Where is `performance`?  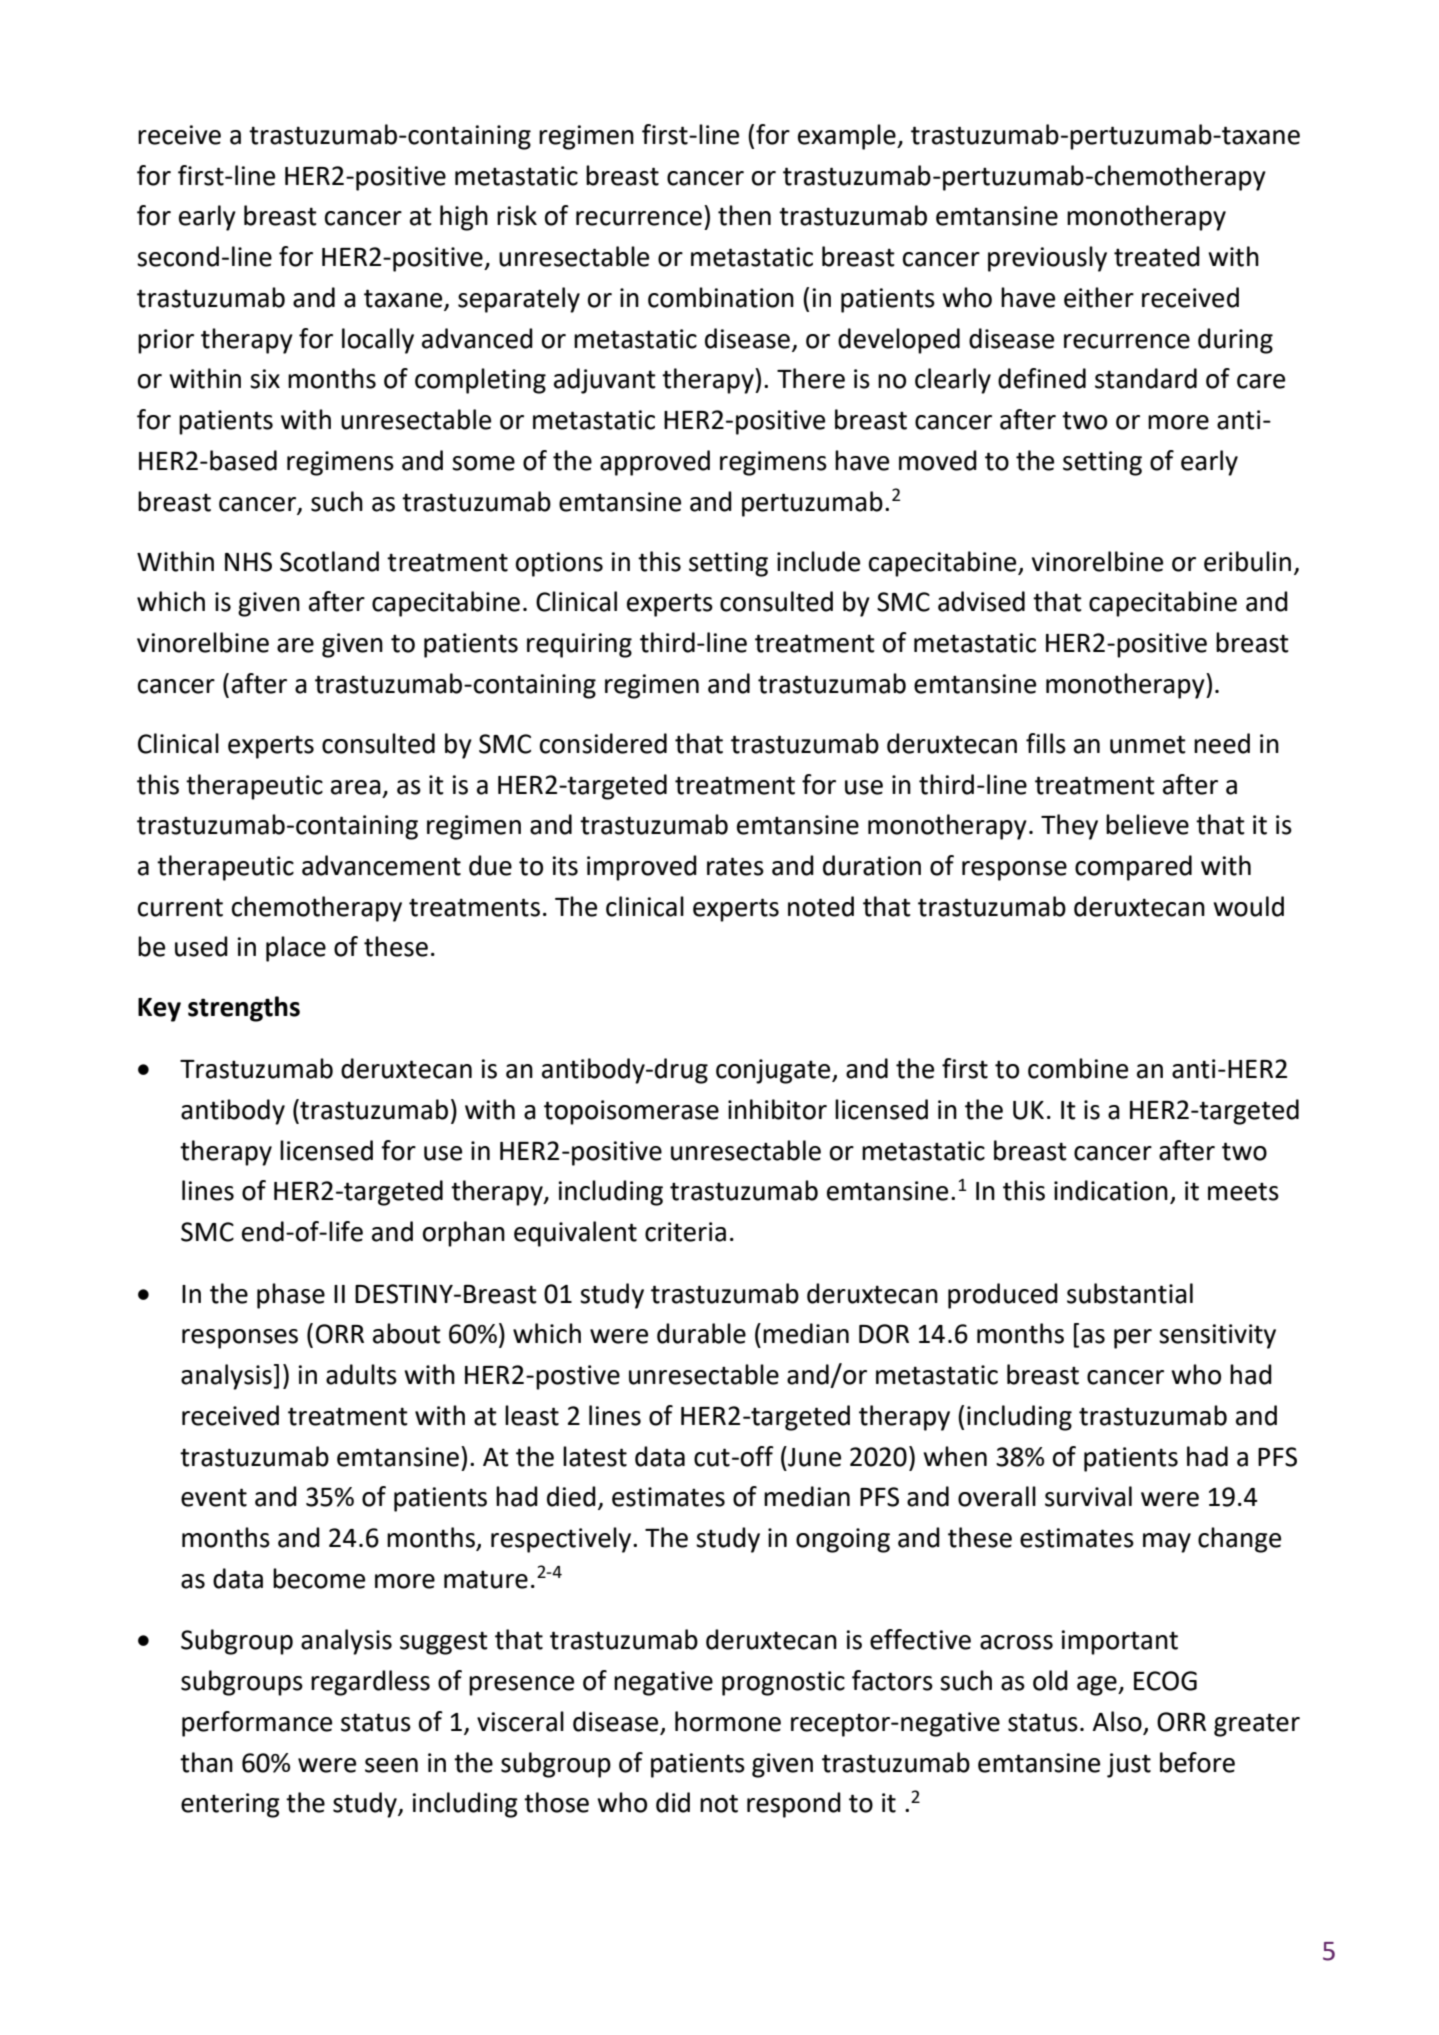 performance is located at coordinates (257, 1724).
